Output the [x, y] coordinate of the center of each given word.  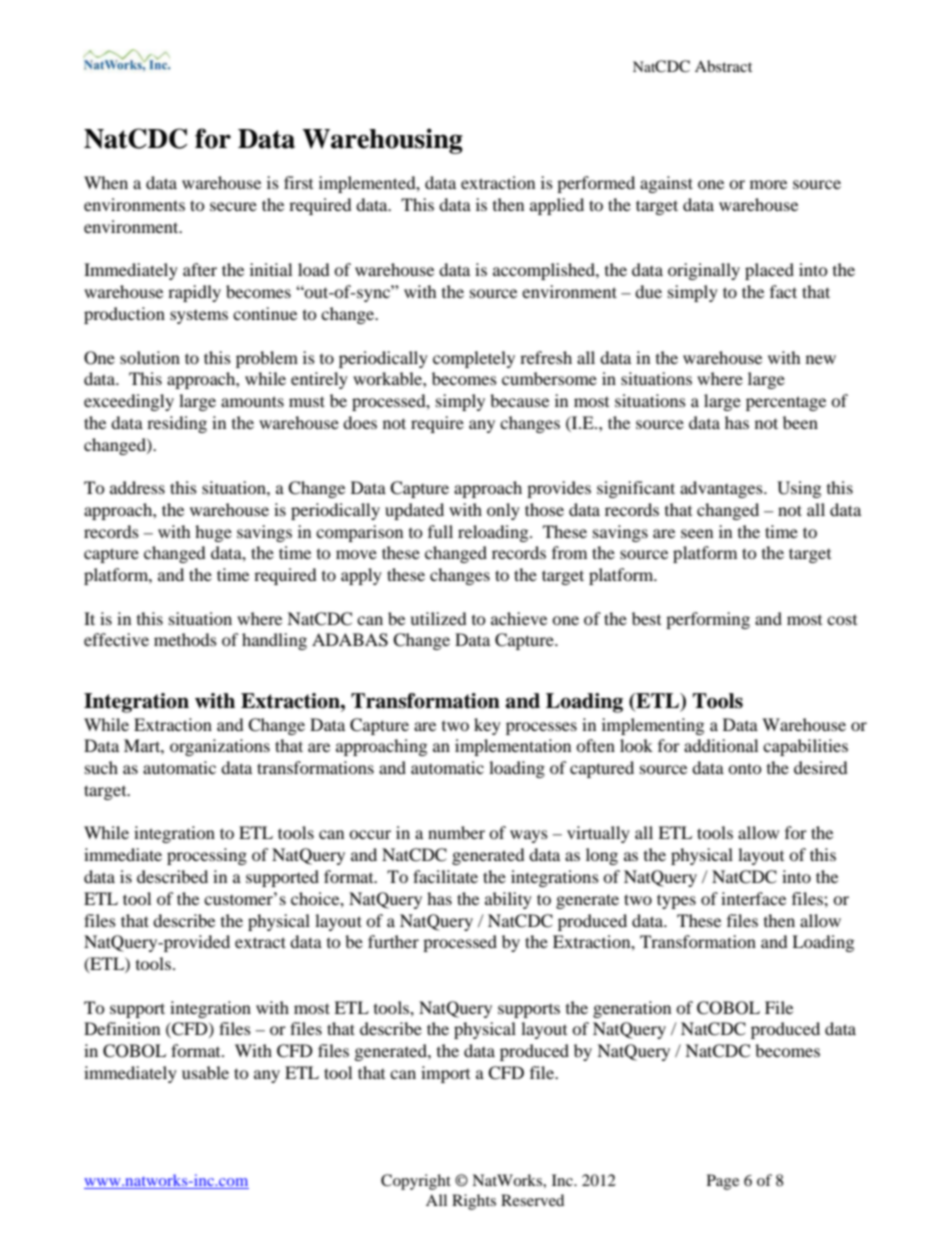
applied [557, 206]
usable [205, 1072]
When [106, 182]
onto [745, 768]
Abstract [723, 66]
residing [177, 424]
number [456, 832]
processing [207, 856]
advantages [722, 489]
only [503, 511]
